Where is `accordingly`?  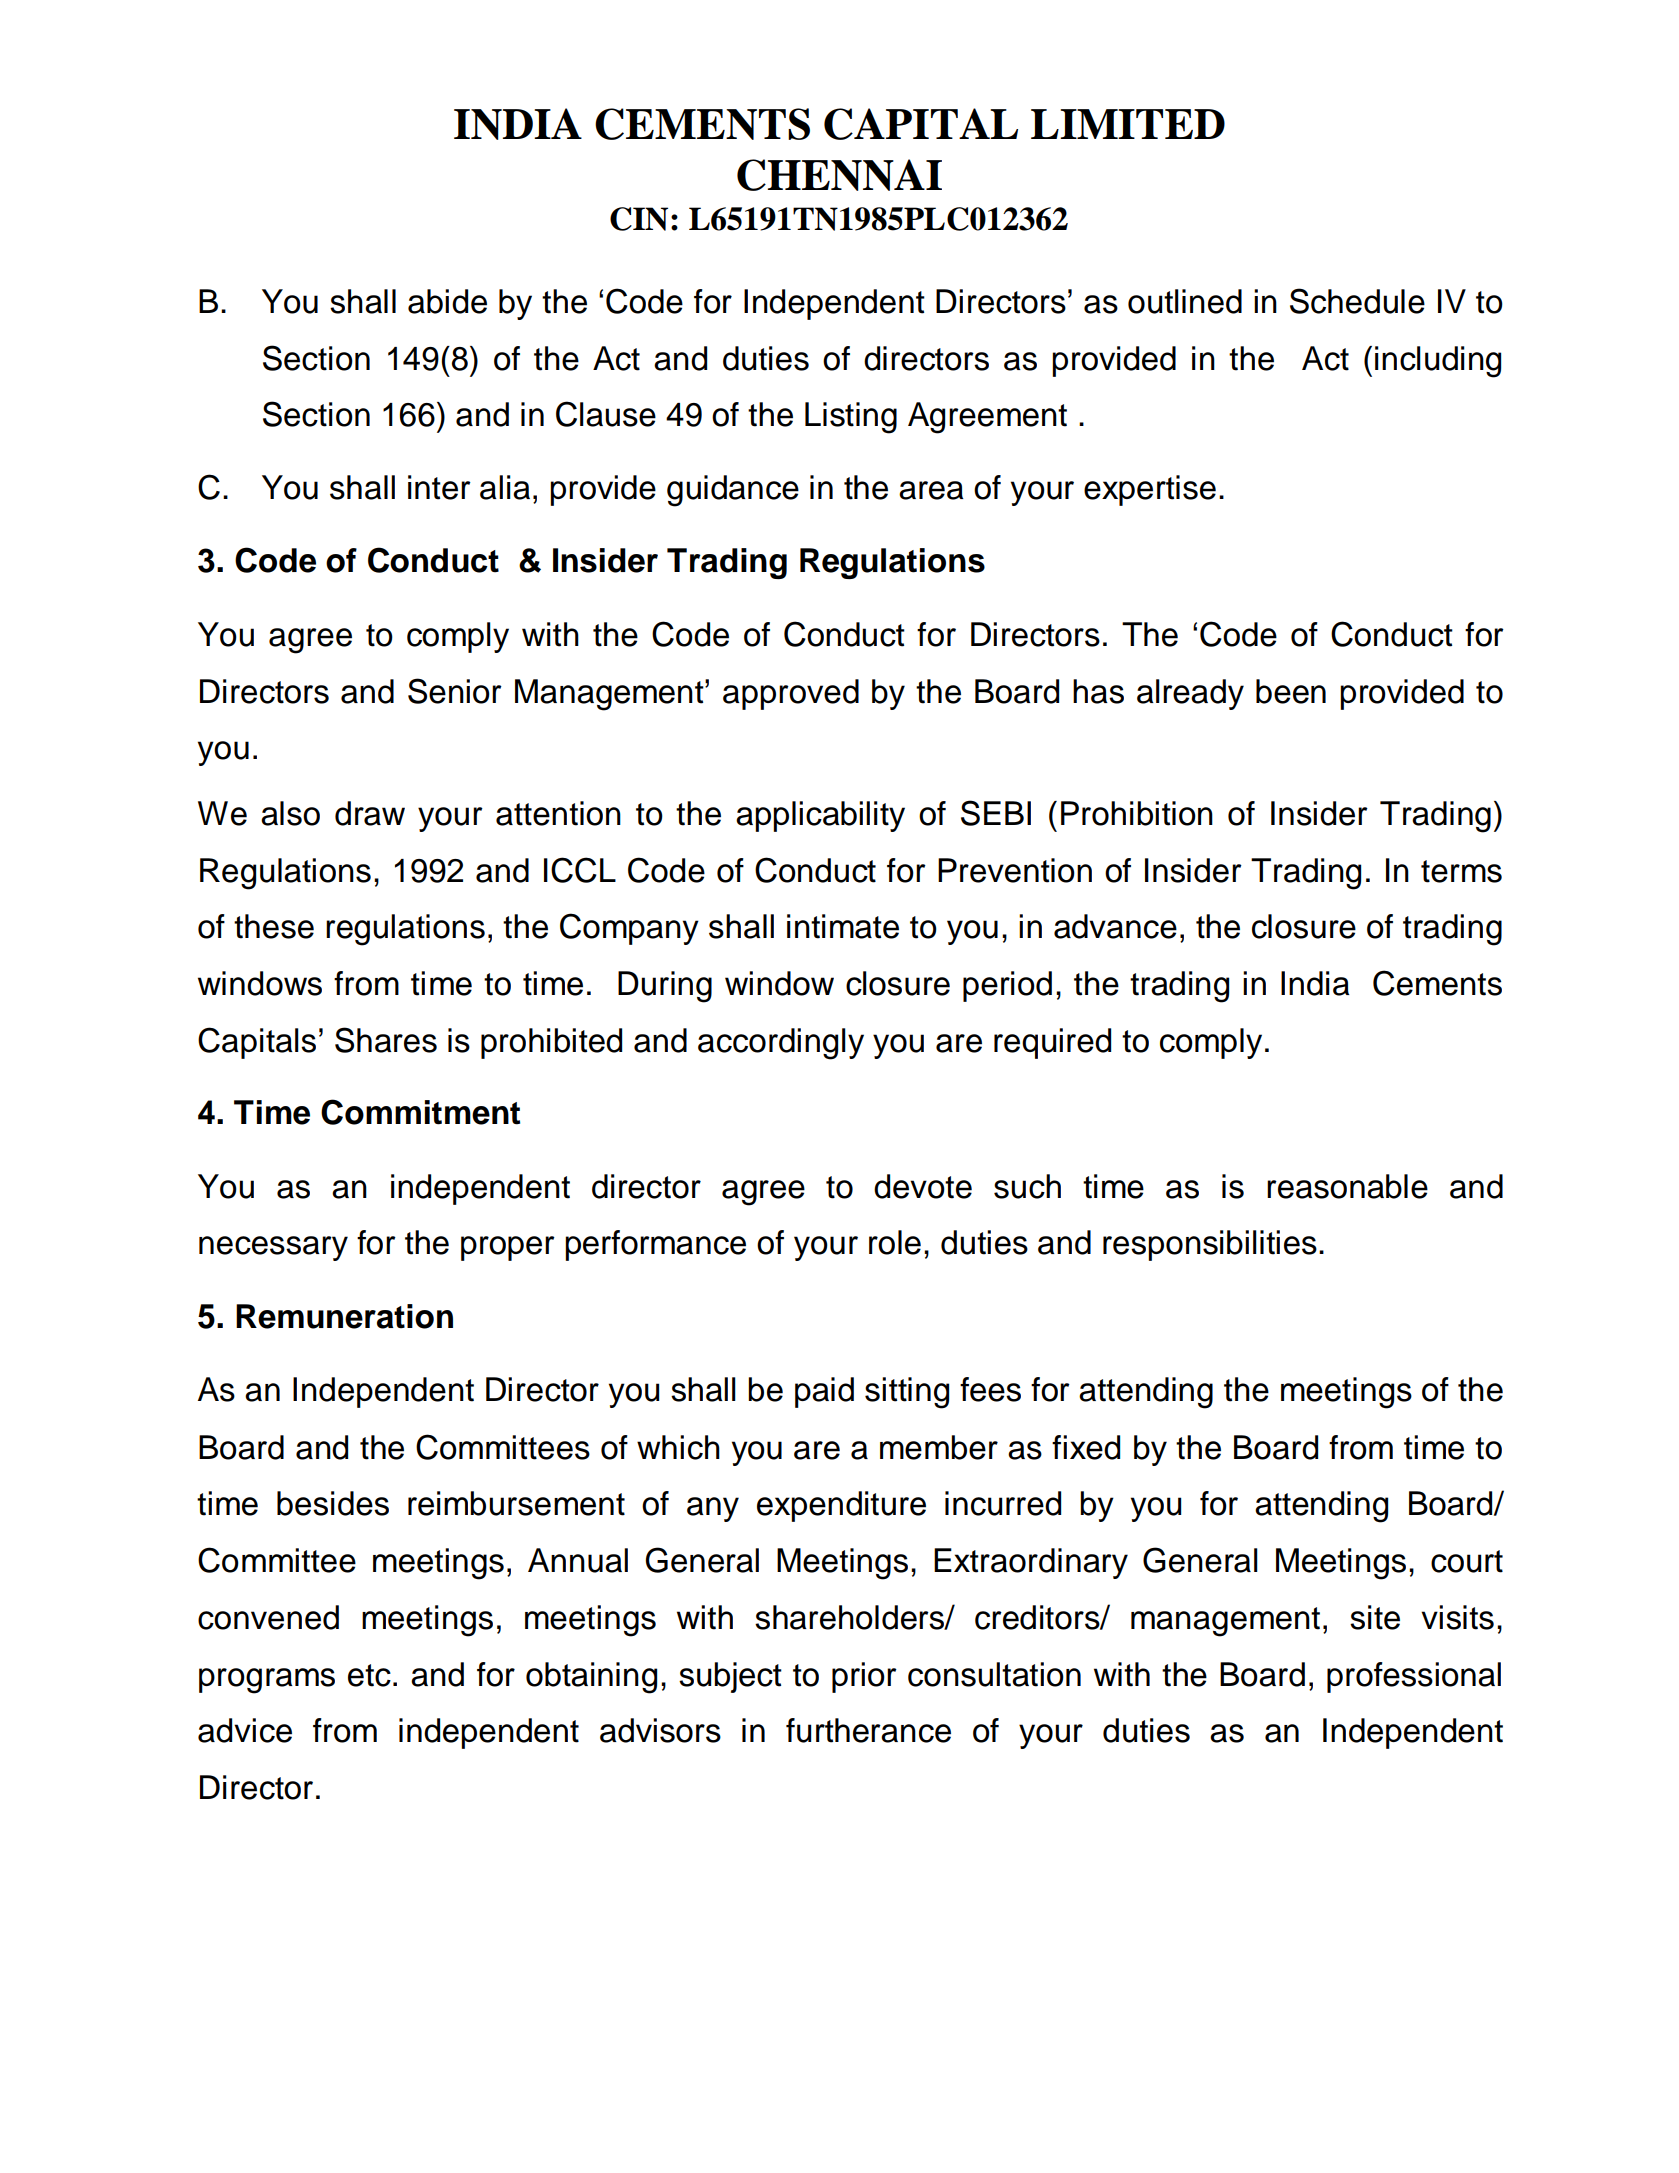 accordingly is located at coordinates (781, 1044).
